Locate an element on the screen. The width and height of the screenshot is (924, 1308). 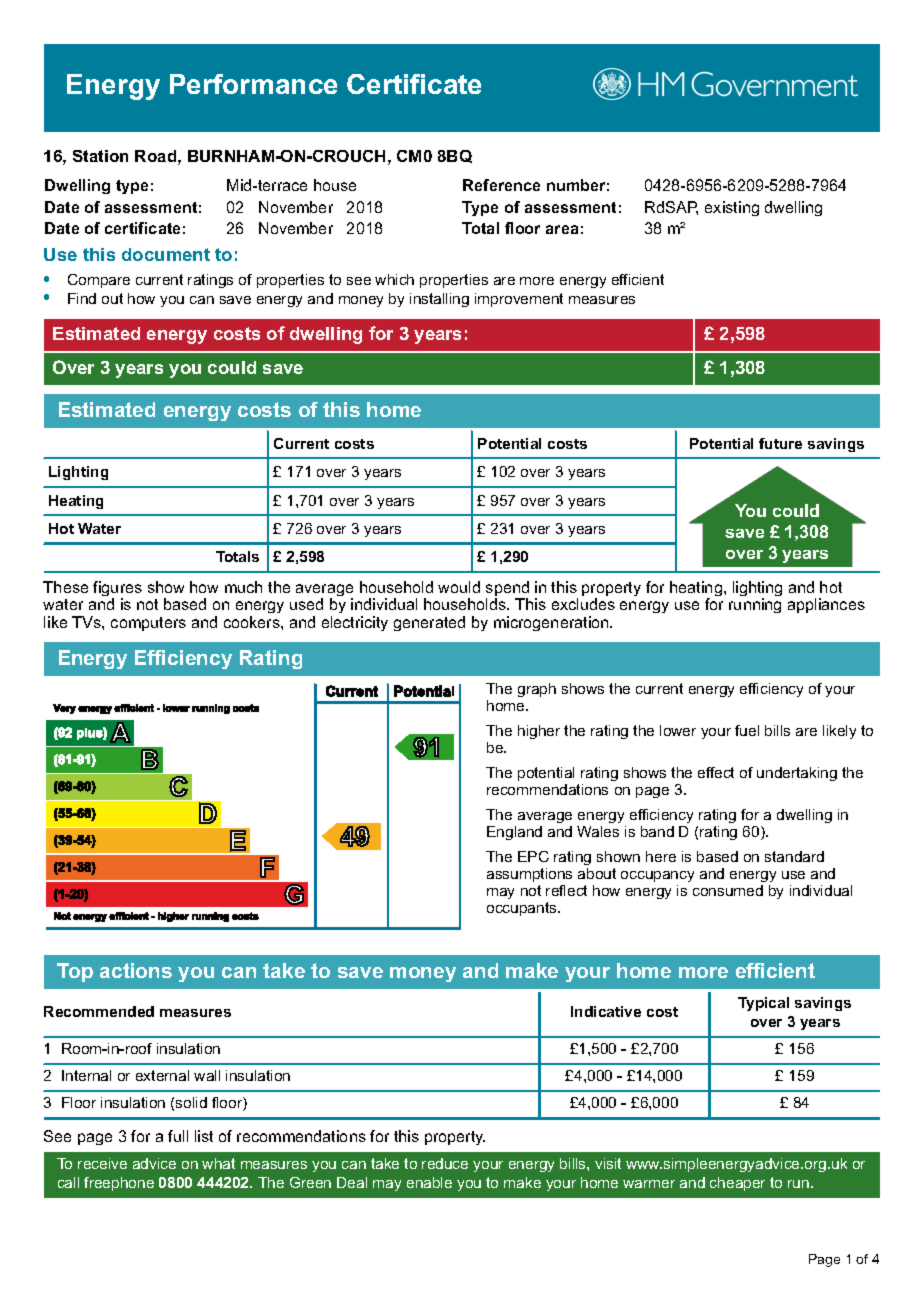
reduce is located at coordinates (445, 1163).
